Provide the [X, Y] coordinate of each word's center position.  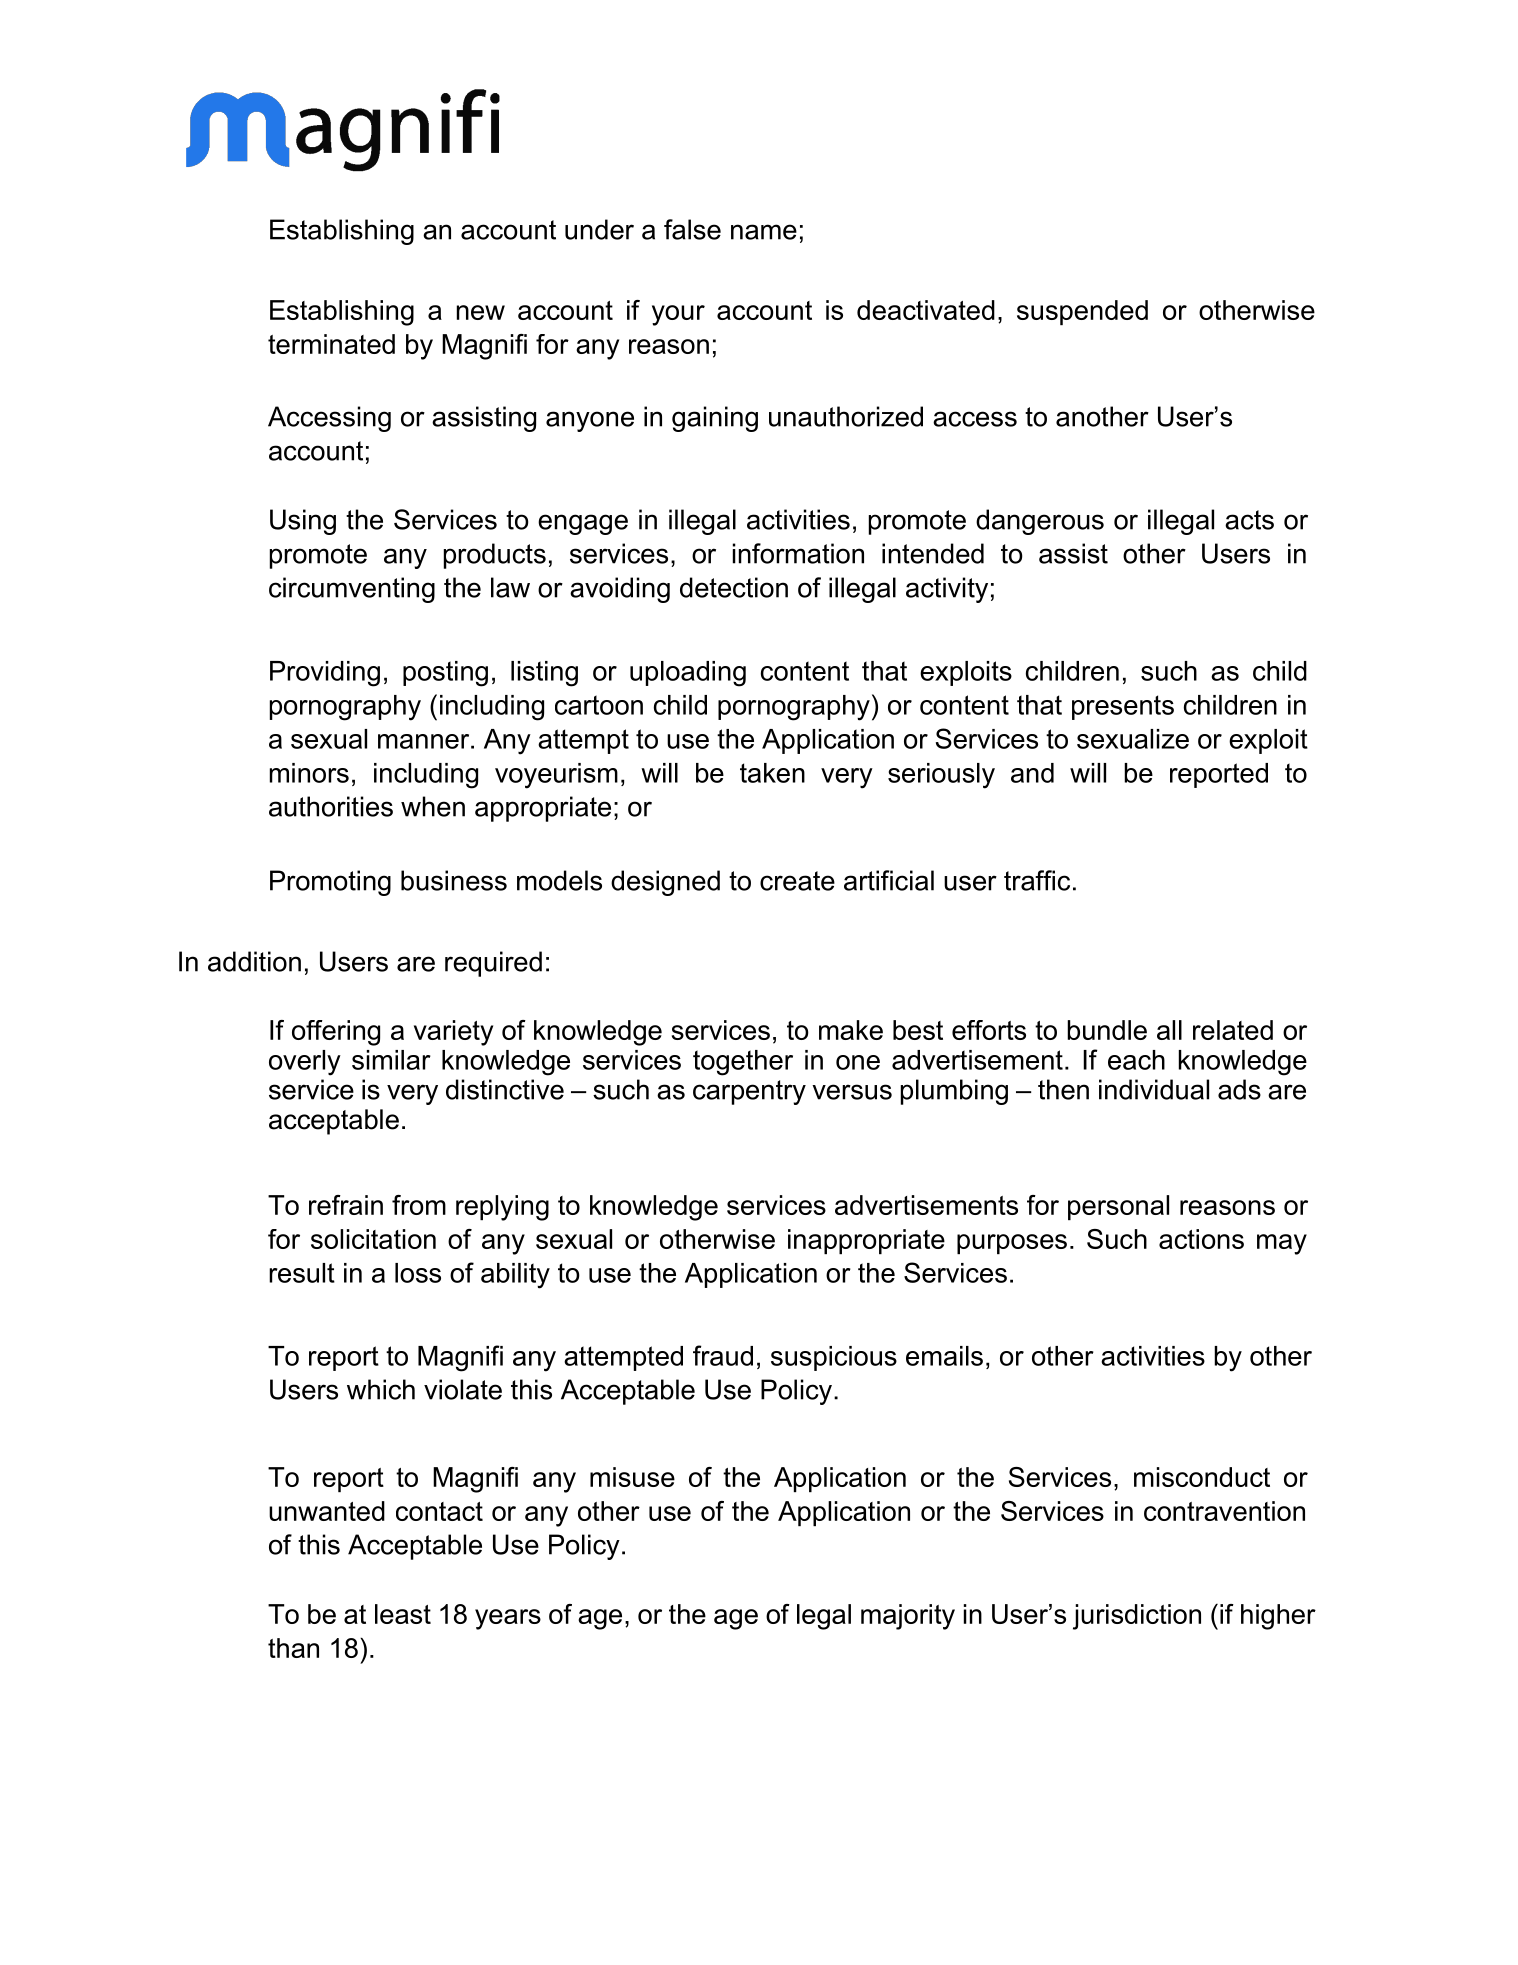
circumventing [352, 590]
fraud [723, 1355]
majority [908, 1617]
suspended [1082, 312]
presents [1123, 707]
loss [418, 1273]
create [797, 881]
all [1169, 1030]
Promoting [330, 883]
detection [734, 587]
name [764, 232]
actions [1201, 1239]
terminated [331, 344]
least [403, 1614]
